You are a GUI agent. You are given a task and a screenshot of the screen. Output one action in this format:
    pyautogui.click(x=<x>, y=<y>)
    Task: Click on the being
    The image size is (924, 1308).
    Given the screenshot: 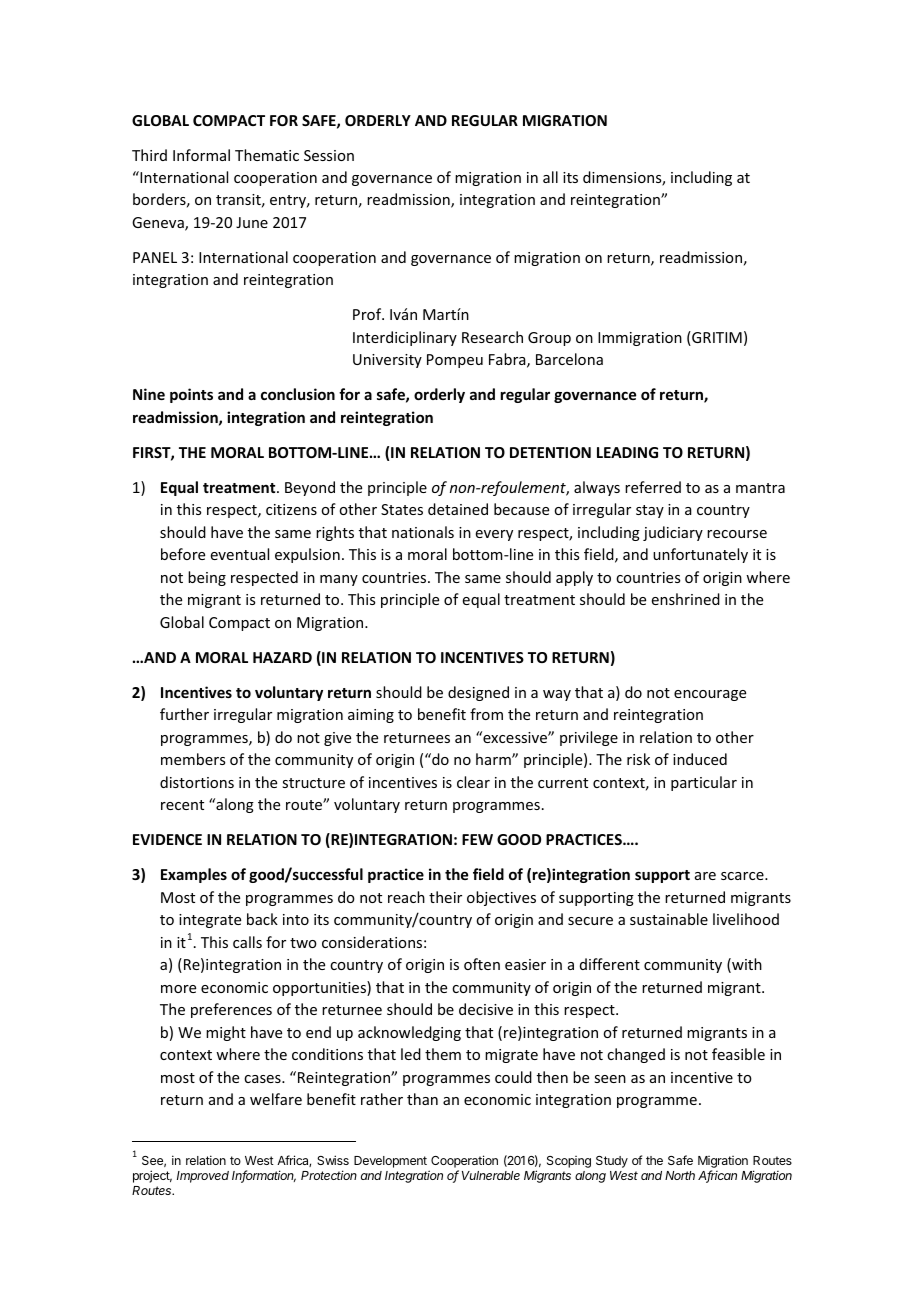 What is the action you would take?
    pyautogui.click(x=207, y=578)
